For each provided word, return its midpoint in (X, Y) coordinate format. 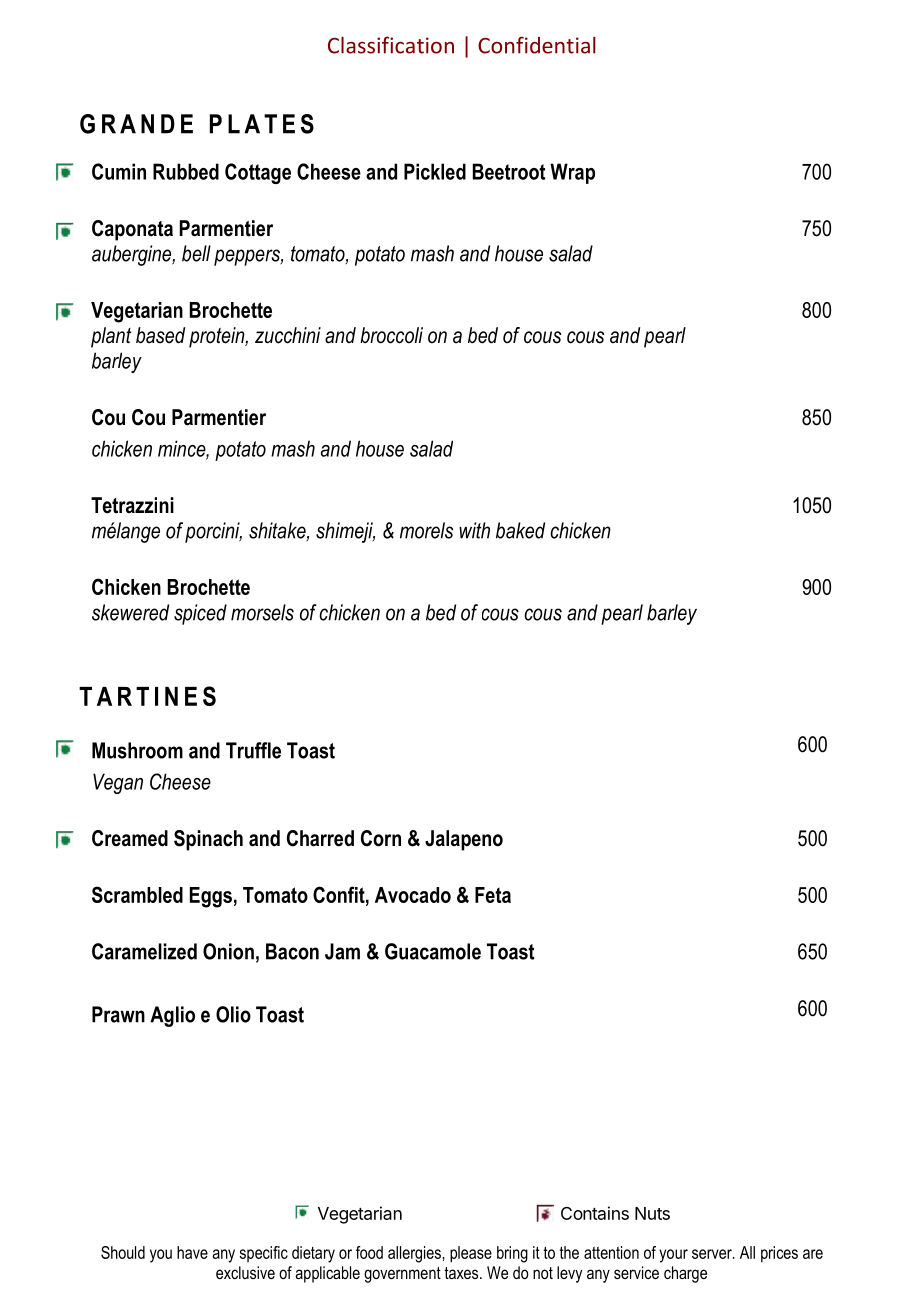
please (471, 1254)
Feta (493, 895)
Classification (391, 45)
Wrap (572, 173)
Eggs (211, 897)
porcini (213, 532)
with (474, 530)
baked (520, 530)
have (192, 1252)
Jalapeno (464, 840)
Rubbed (186, 171)
